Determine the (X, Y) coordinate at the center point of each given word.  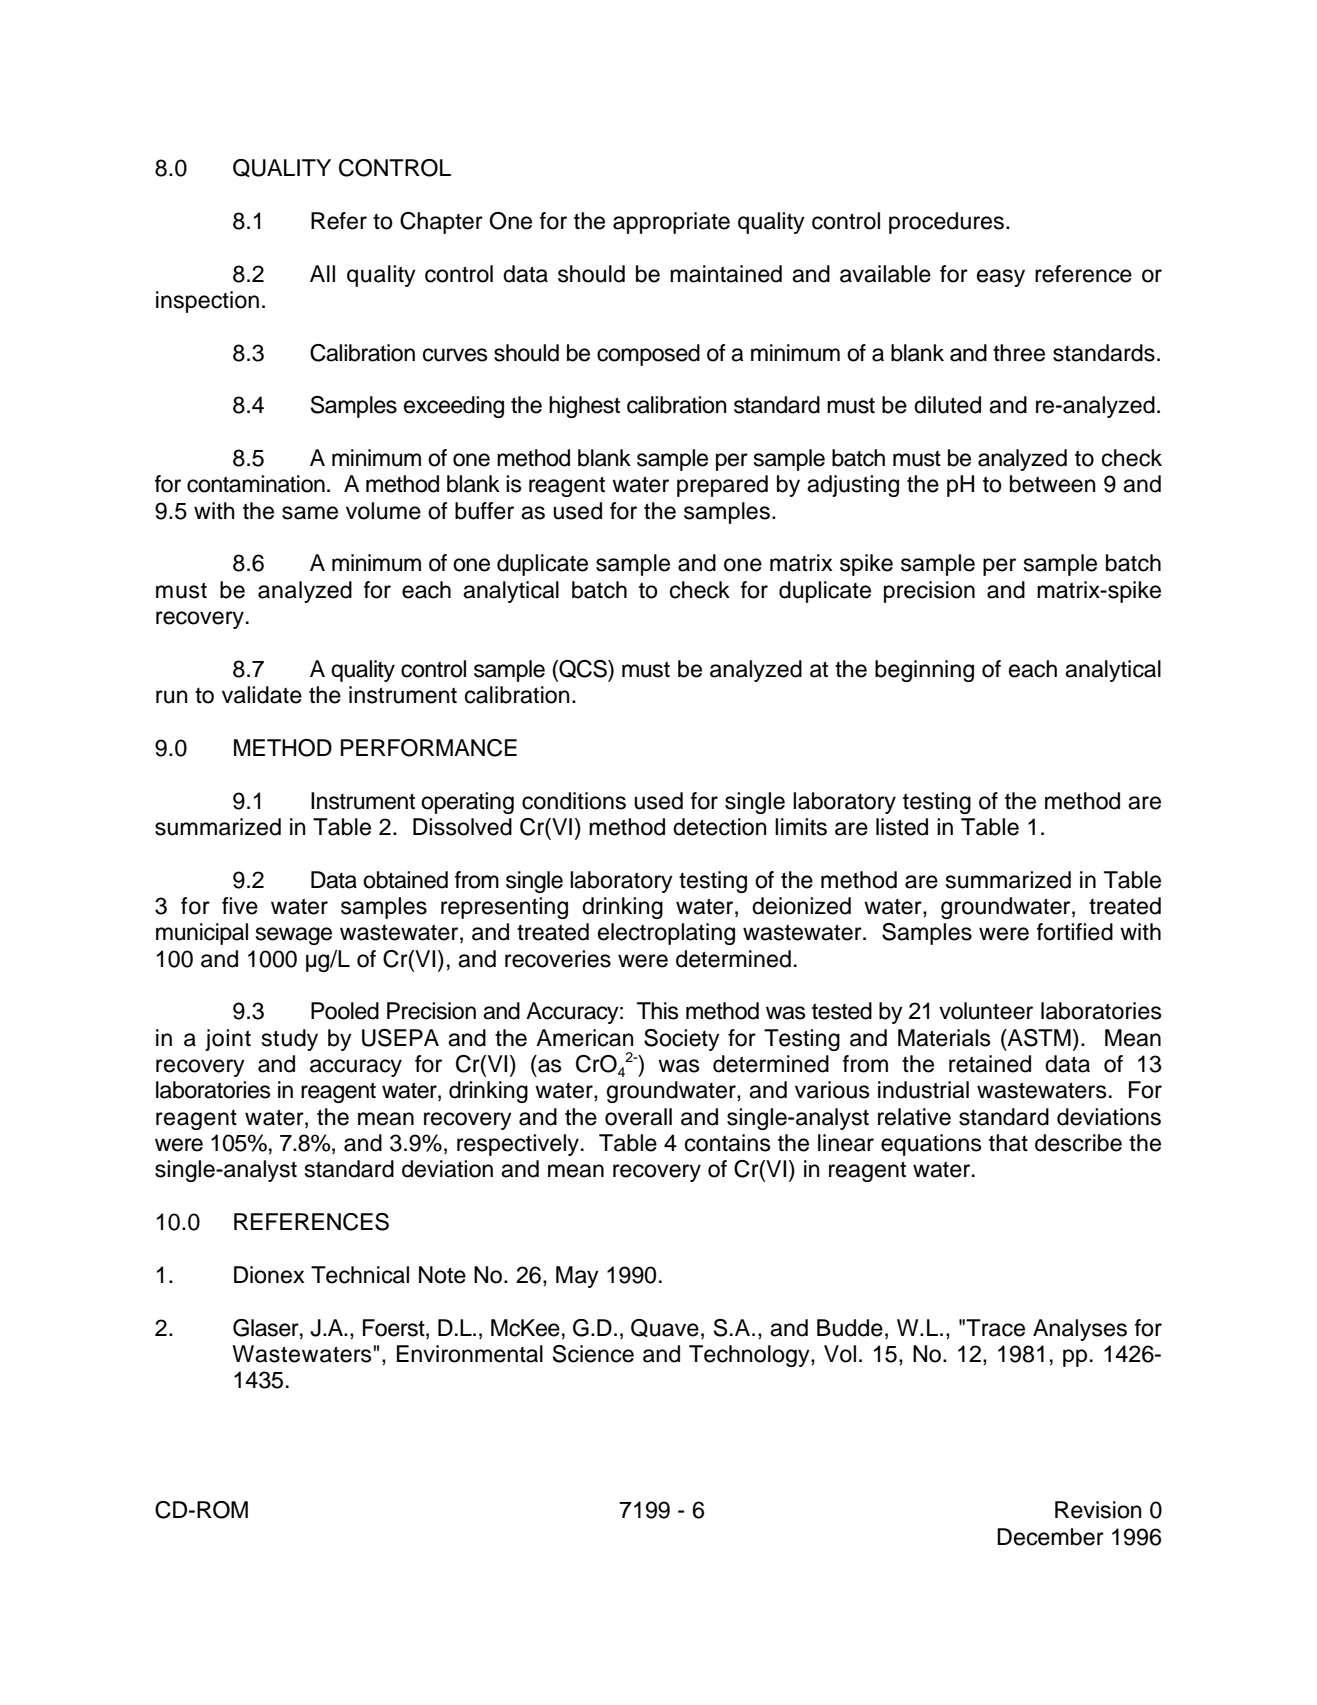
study (290, 1040)
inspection (207, 302)
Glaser (267, 1328)
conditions (574, 801)
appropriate (671, 223)
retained (990, 1064)
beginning (924, 671)
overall (638, 1117)
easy (1001, 278)
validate (262, 695)
